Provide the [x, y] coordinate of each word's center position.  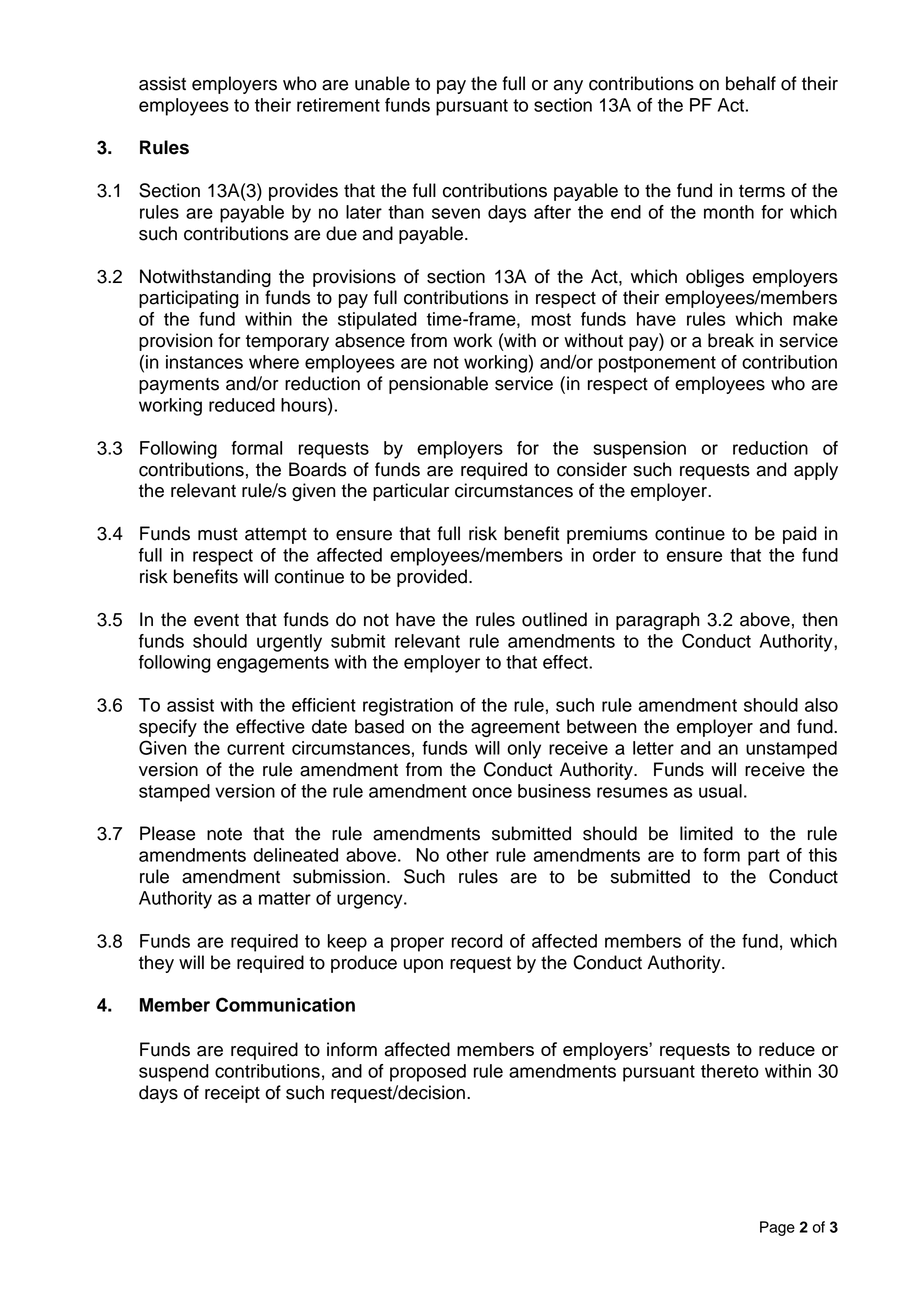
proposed [428, 1073]
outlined [554, 619]
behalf [751, 83]
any [568, 87]
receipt [232, 1094]
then [820, 619]
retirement [338, 105]
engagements [273, 664]
